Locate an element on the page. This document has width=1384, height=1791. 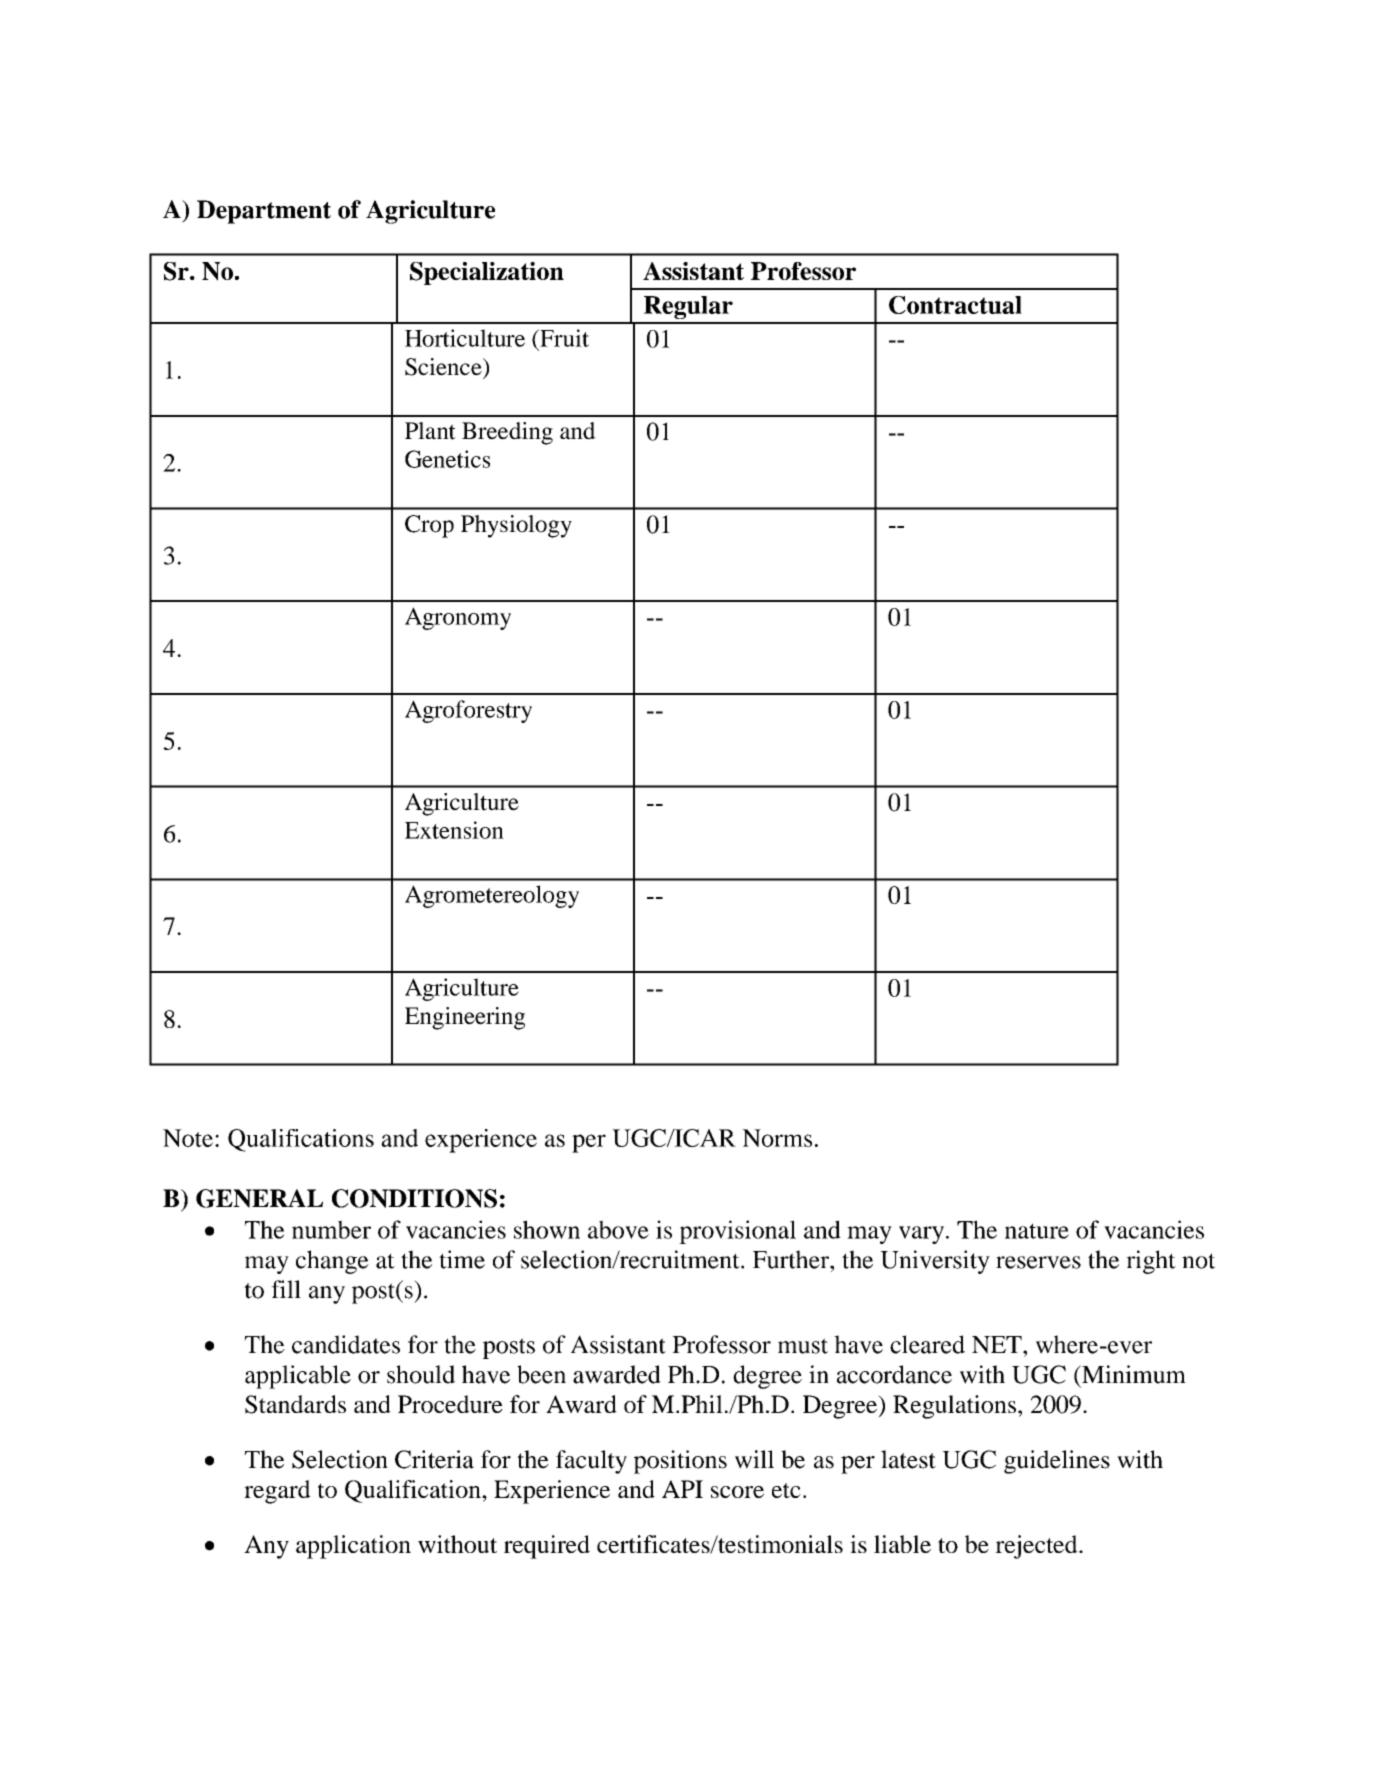
Physiology is located at coordinates (516, 526).
